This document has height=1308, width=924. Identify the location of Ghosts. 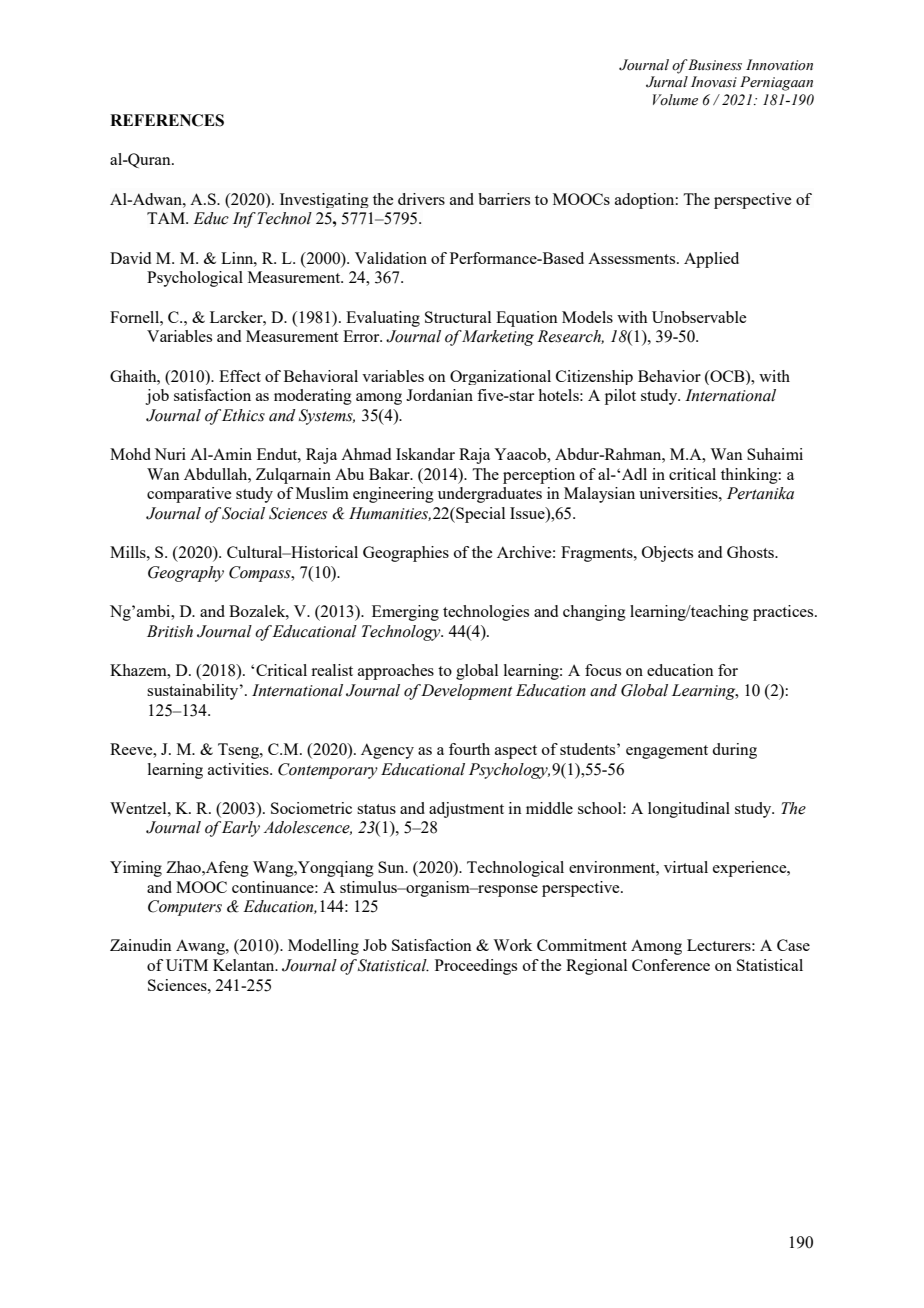
(751, 552).
